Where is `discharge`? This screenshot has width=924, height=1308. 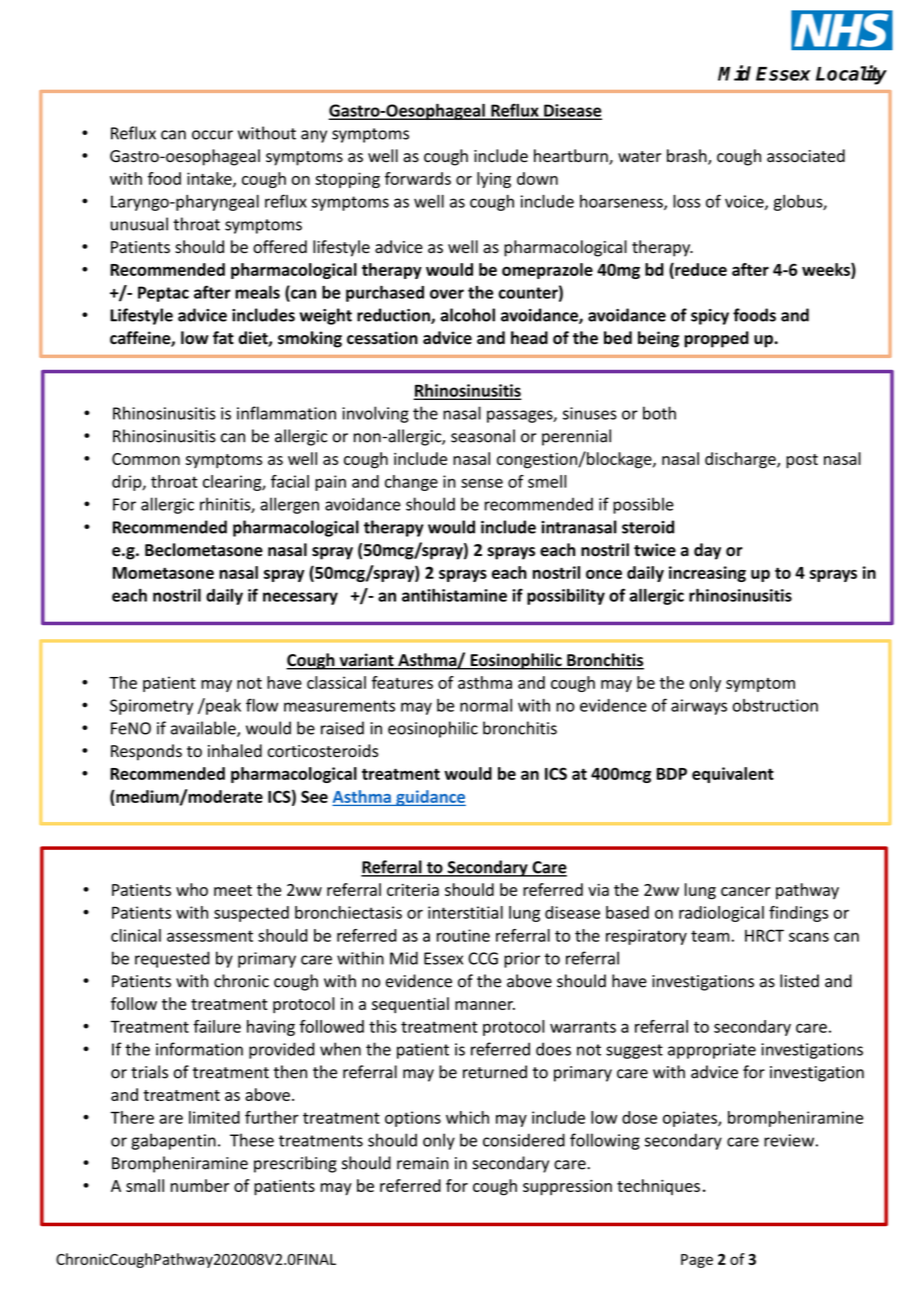
discharge is located at coordinates (741, 460).
